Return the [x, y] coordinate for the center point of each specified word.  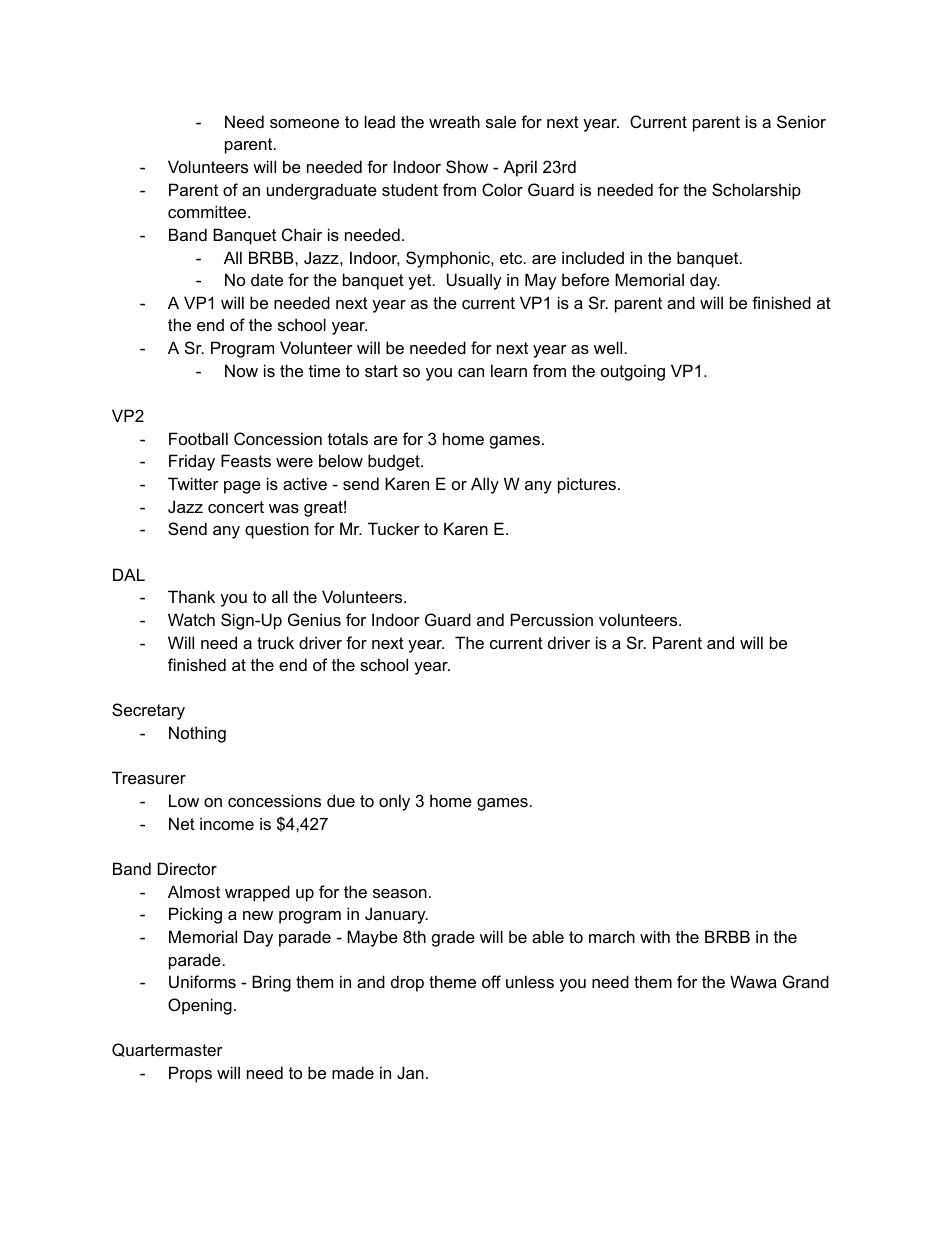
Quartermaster [167, 1050]
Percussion [552, 619]
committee [208, 211]
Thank [191, 596]
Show [467, 166]
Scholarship [756, 191]
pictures [587, 485]
